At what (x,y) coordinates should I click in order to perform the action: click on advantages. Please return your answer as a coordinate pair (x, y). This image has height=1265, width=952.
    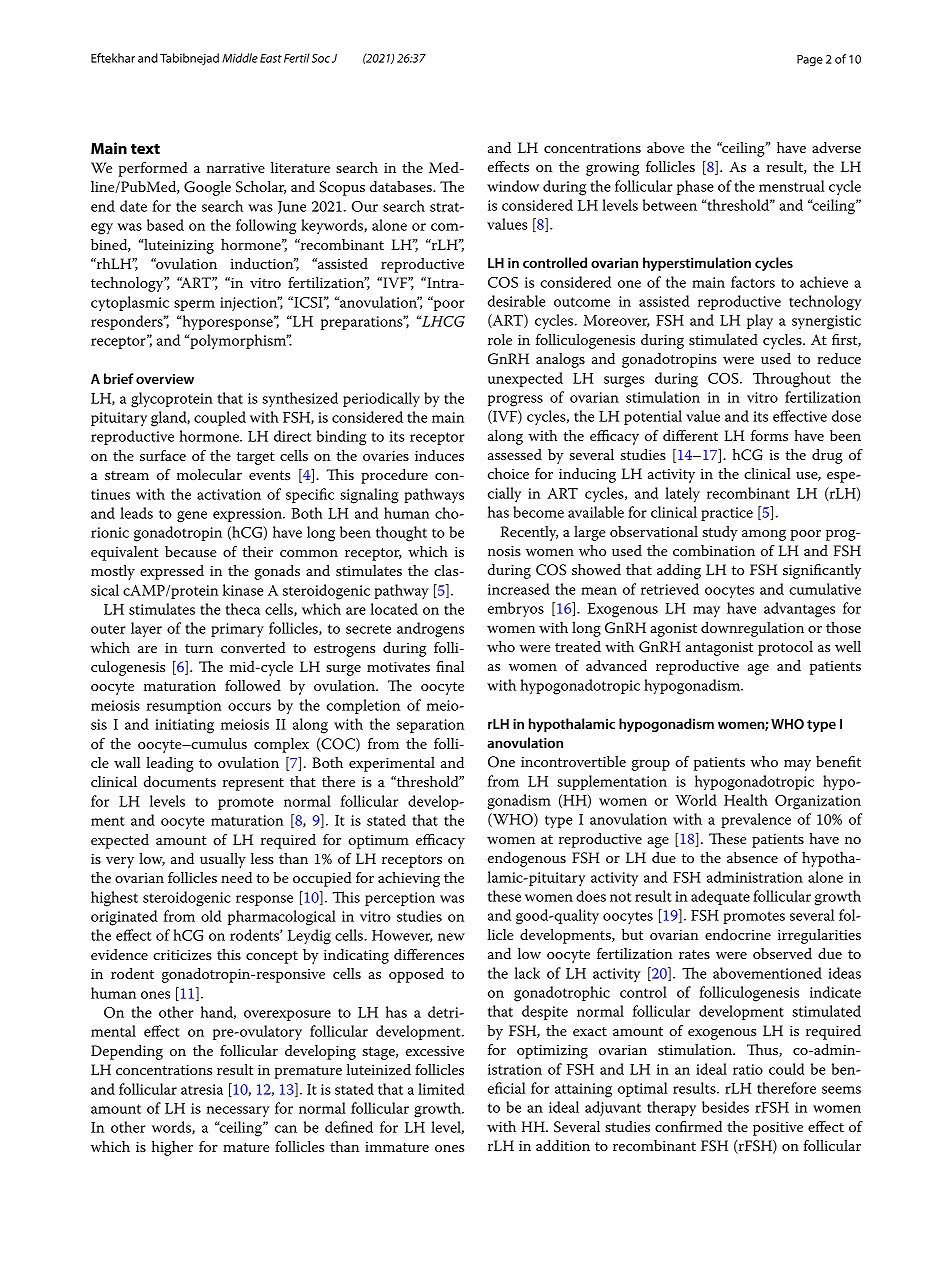
    Looking at the image, I should click on (799, 610).
